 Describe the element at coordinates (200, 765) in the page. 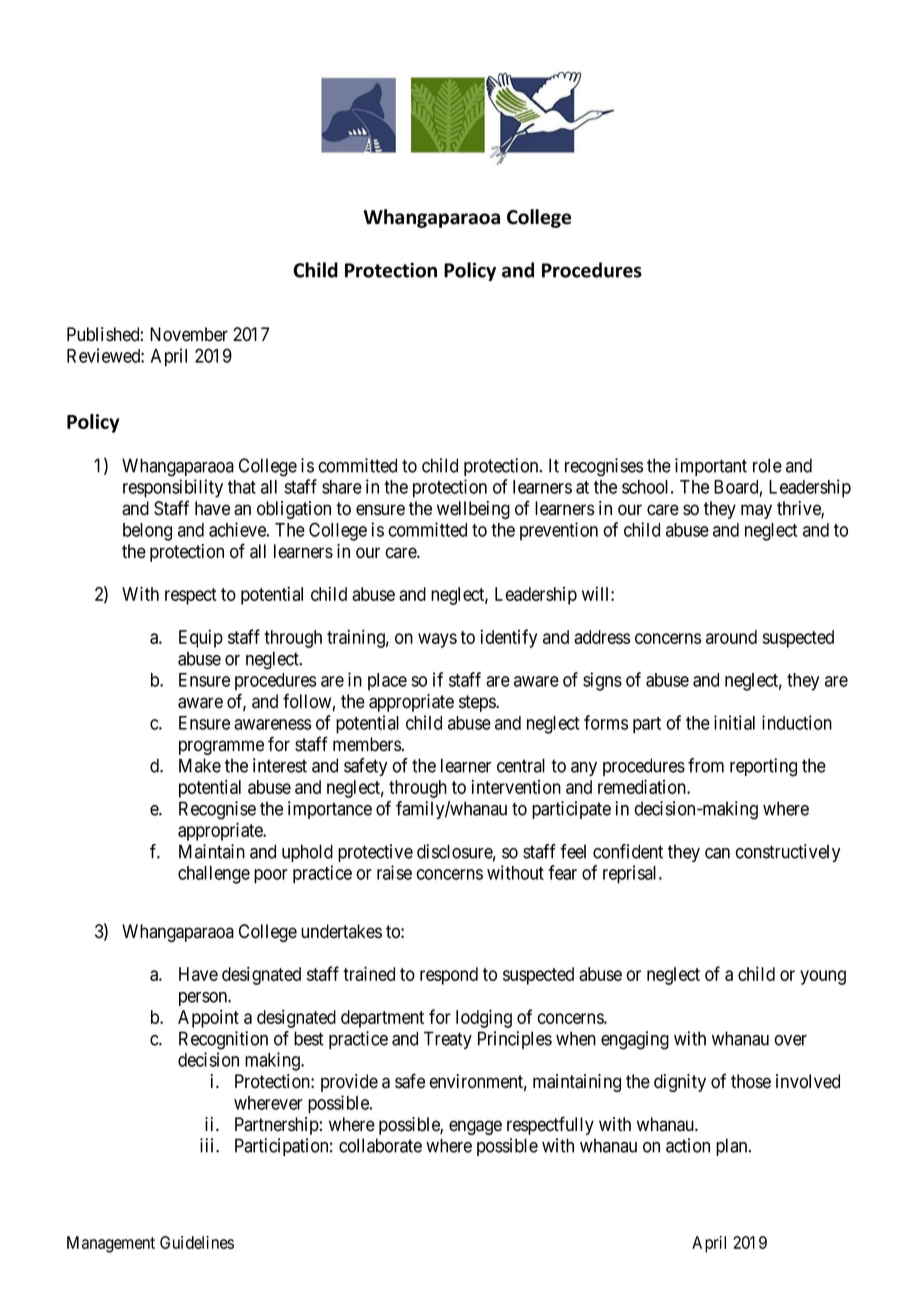

I see `Make` at that location.
